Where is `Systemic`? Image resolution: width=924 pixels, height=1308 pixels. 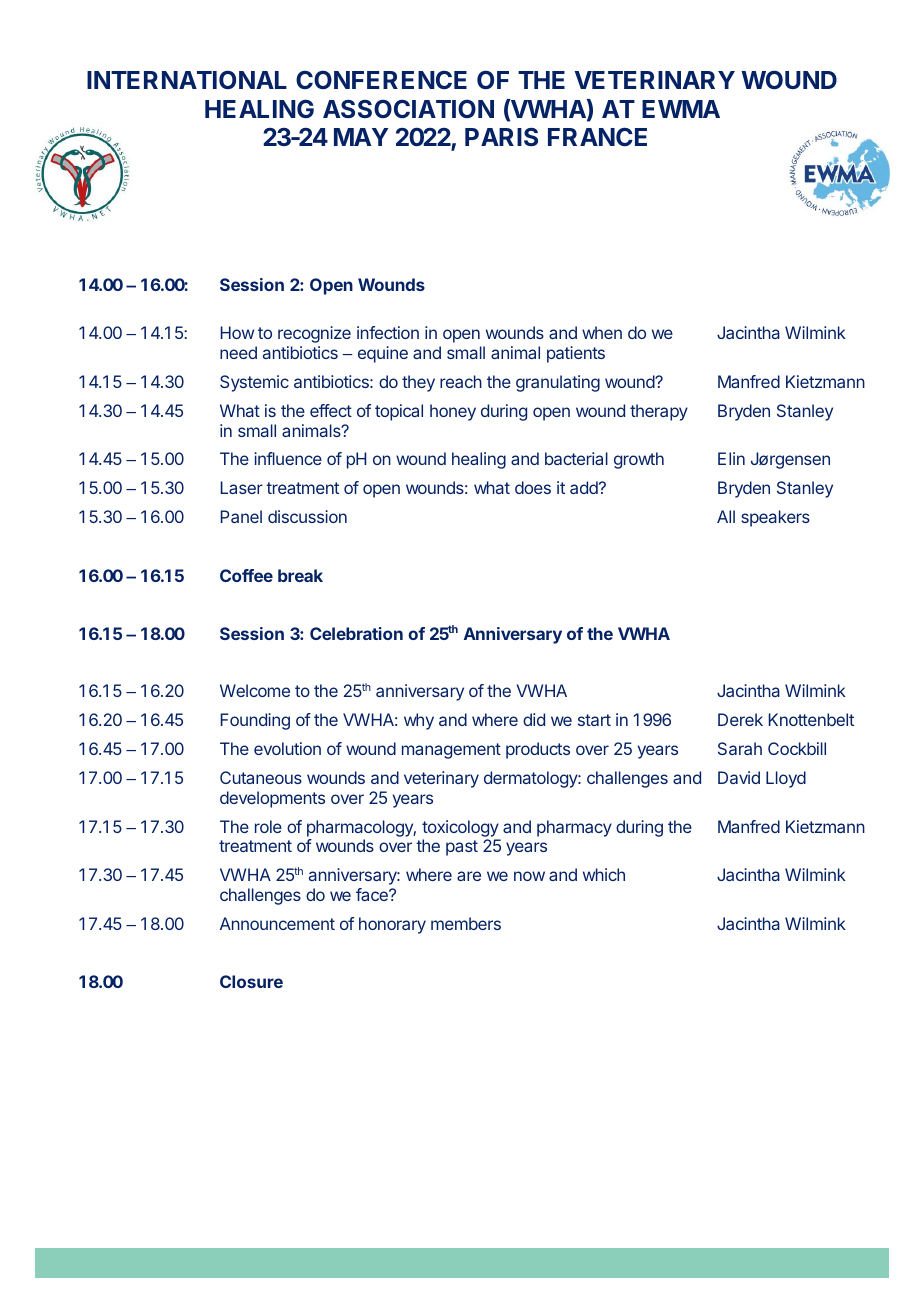
Systemic is located at coordinates (254, 383).
